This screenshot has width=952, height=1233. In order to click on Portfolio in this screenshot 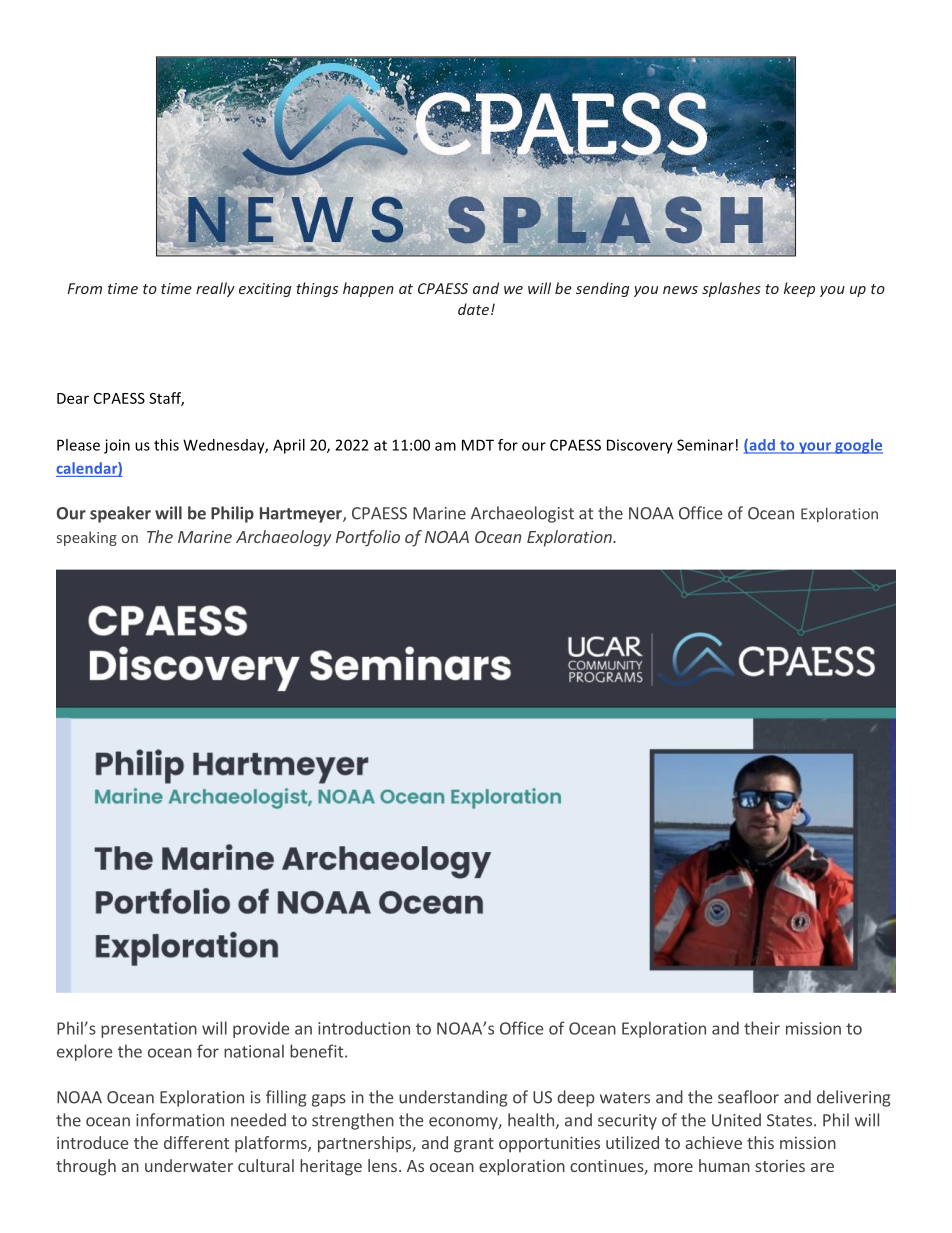, I will do `click(368, 538)`.
